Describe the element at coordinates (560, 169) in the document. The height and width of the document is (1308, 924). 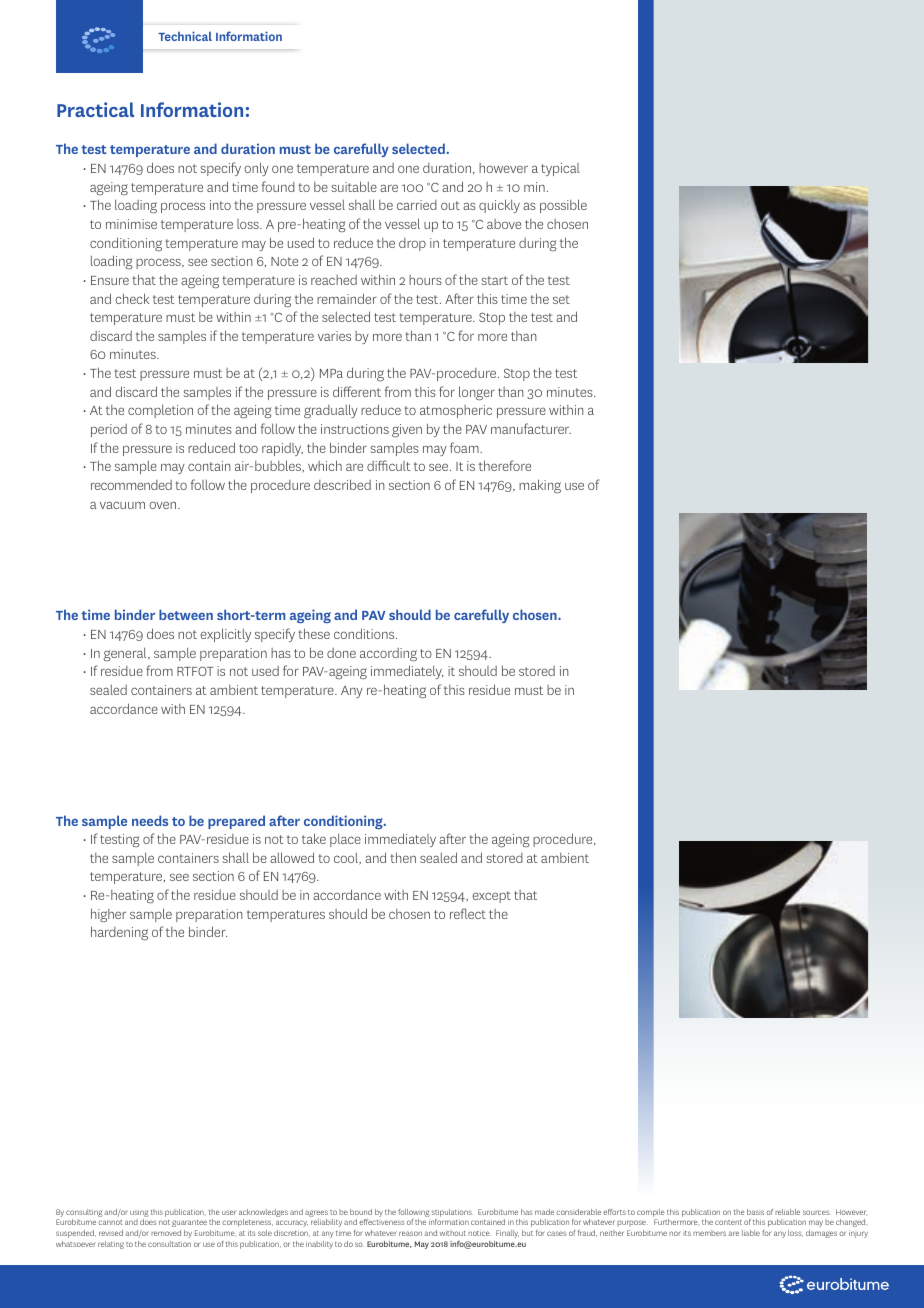
I see `typical` at that location.
